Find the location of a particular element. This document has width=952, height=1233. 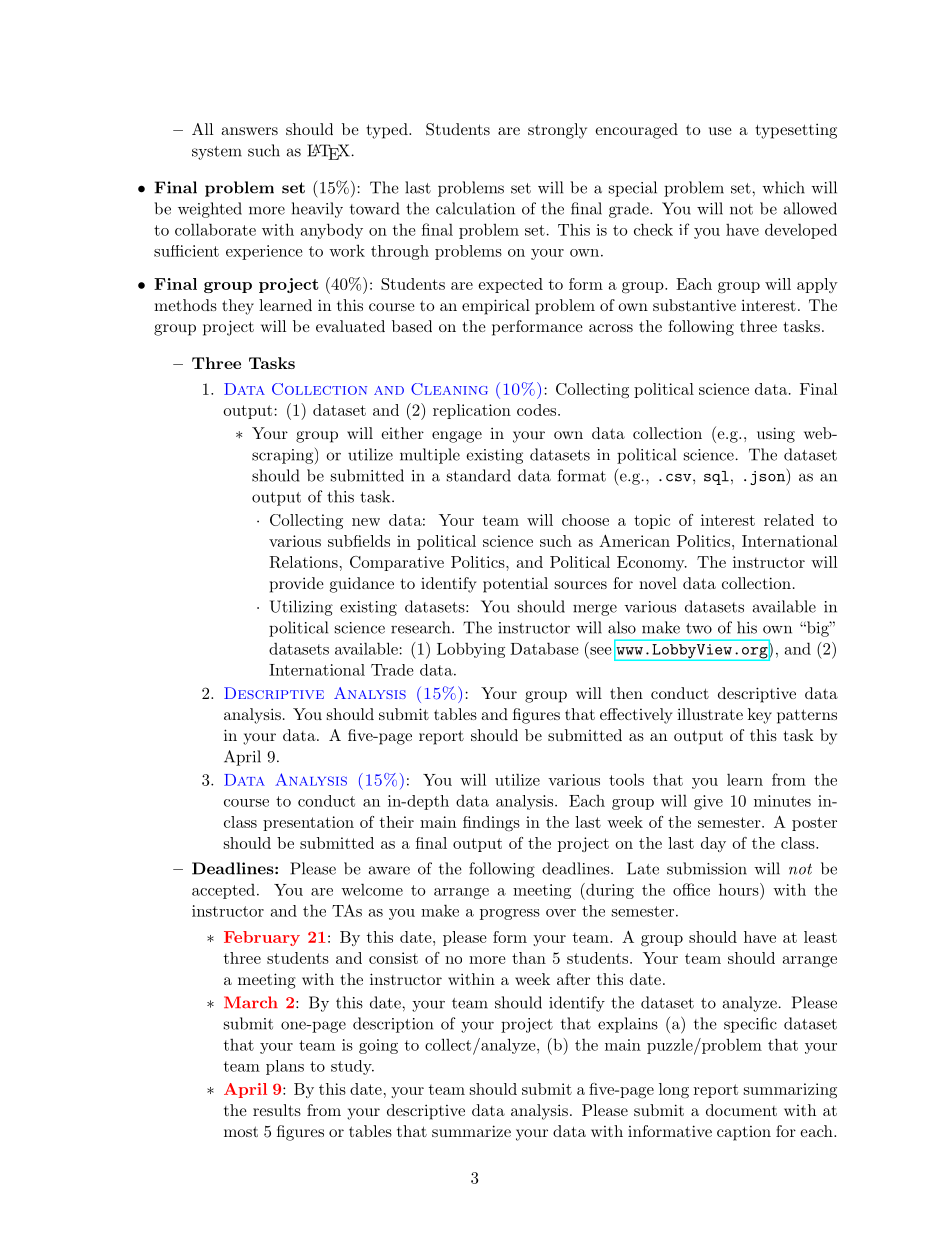

two is located at coordinates (699, 628).
